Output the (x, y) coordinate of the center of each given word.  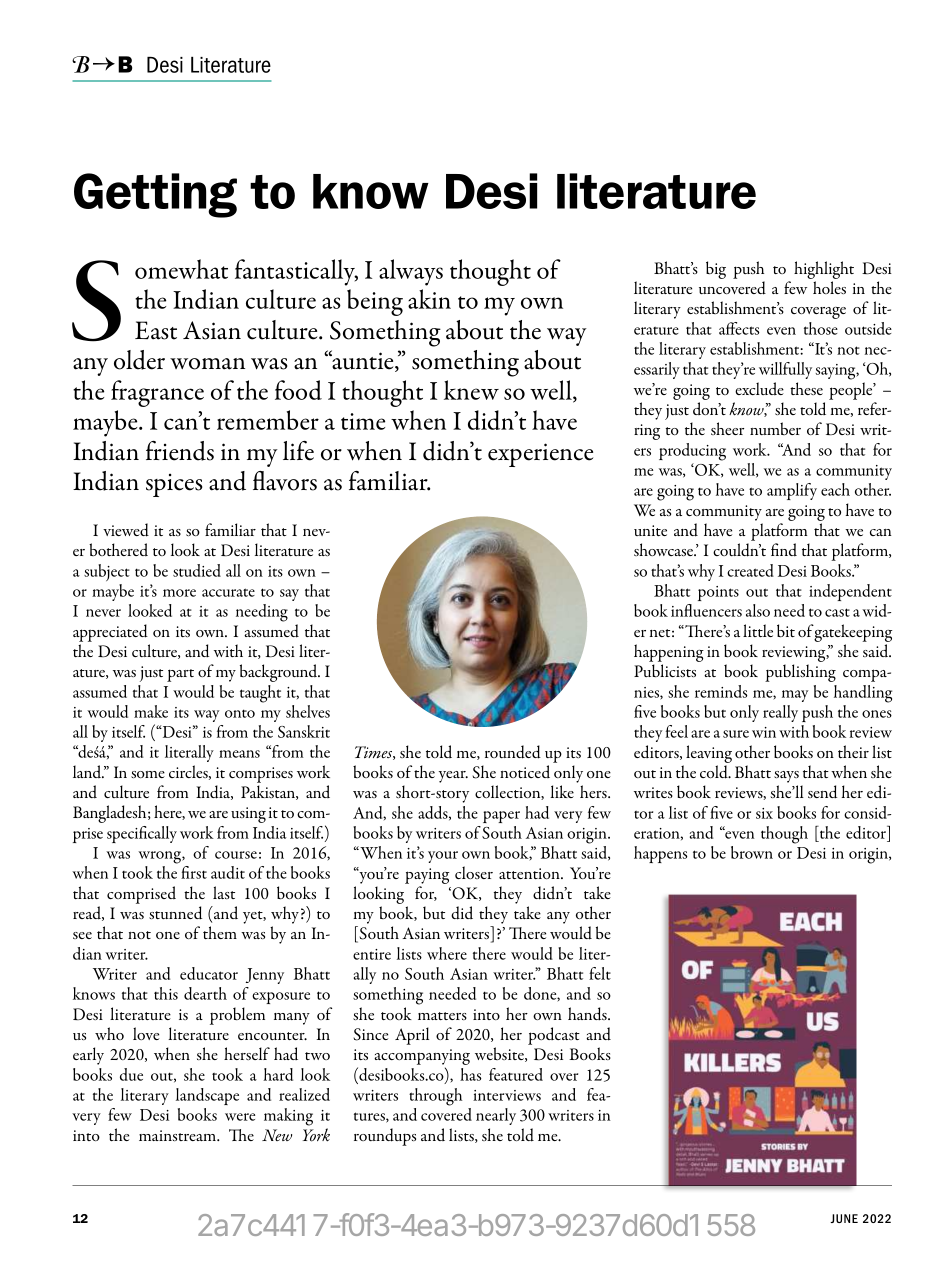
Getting (155, 195)
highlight (824, 270)
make (151, 711)
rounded (513, 752)
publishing (800, 673)
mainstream (178, 1135)
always (411, 272)
